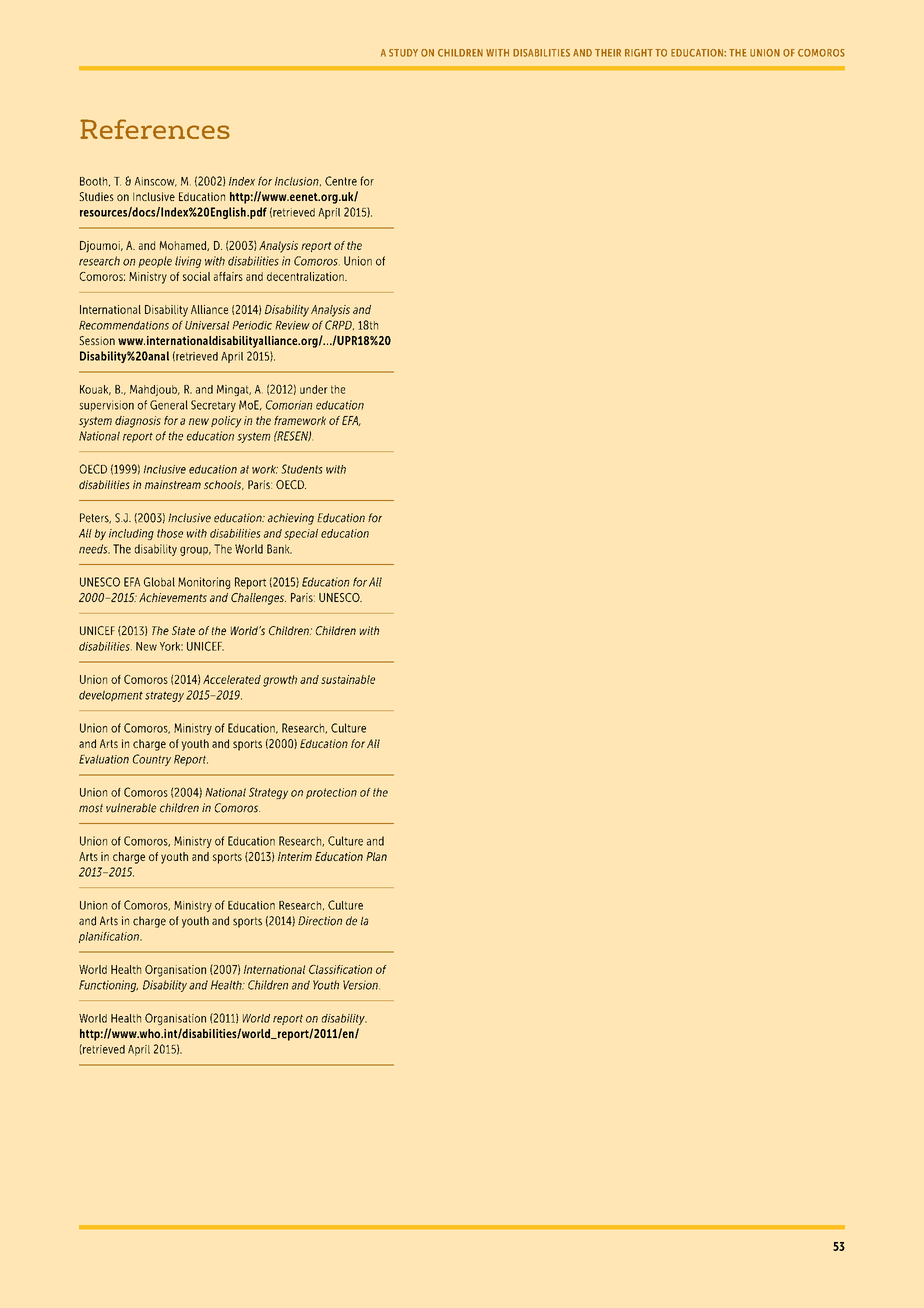 This screenshot has width=924, height=1308. What do you see at coordinates (301, 534) in the screenshot?
I see `special` at bounding box center [301, 534].
